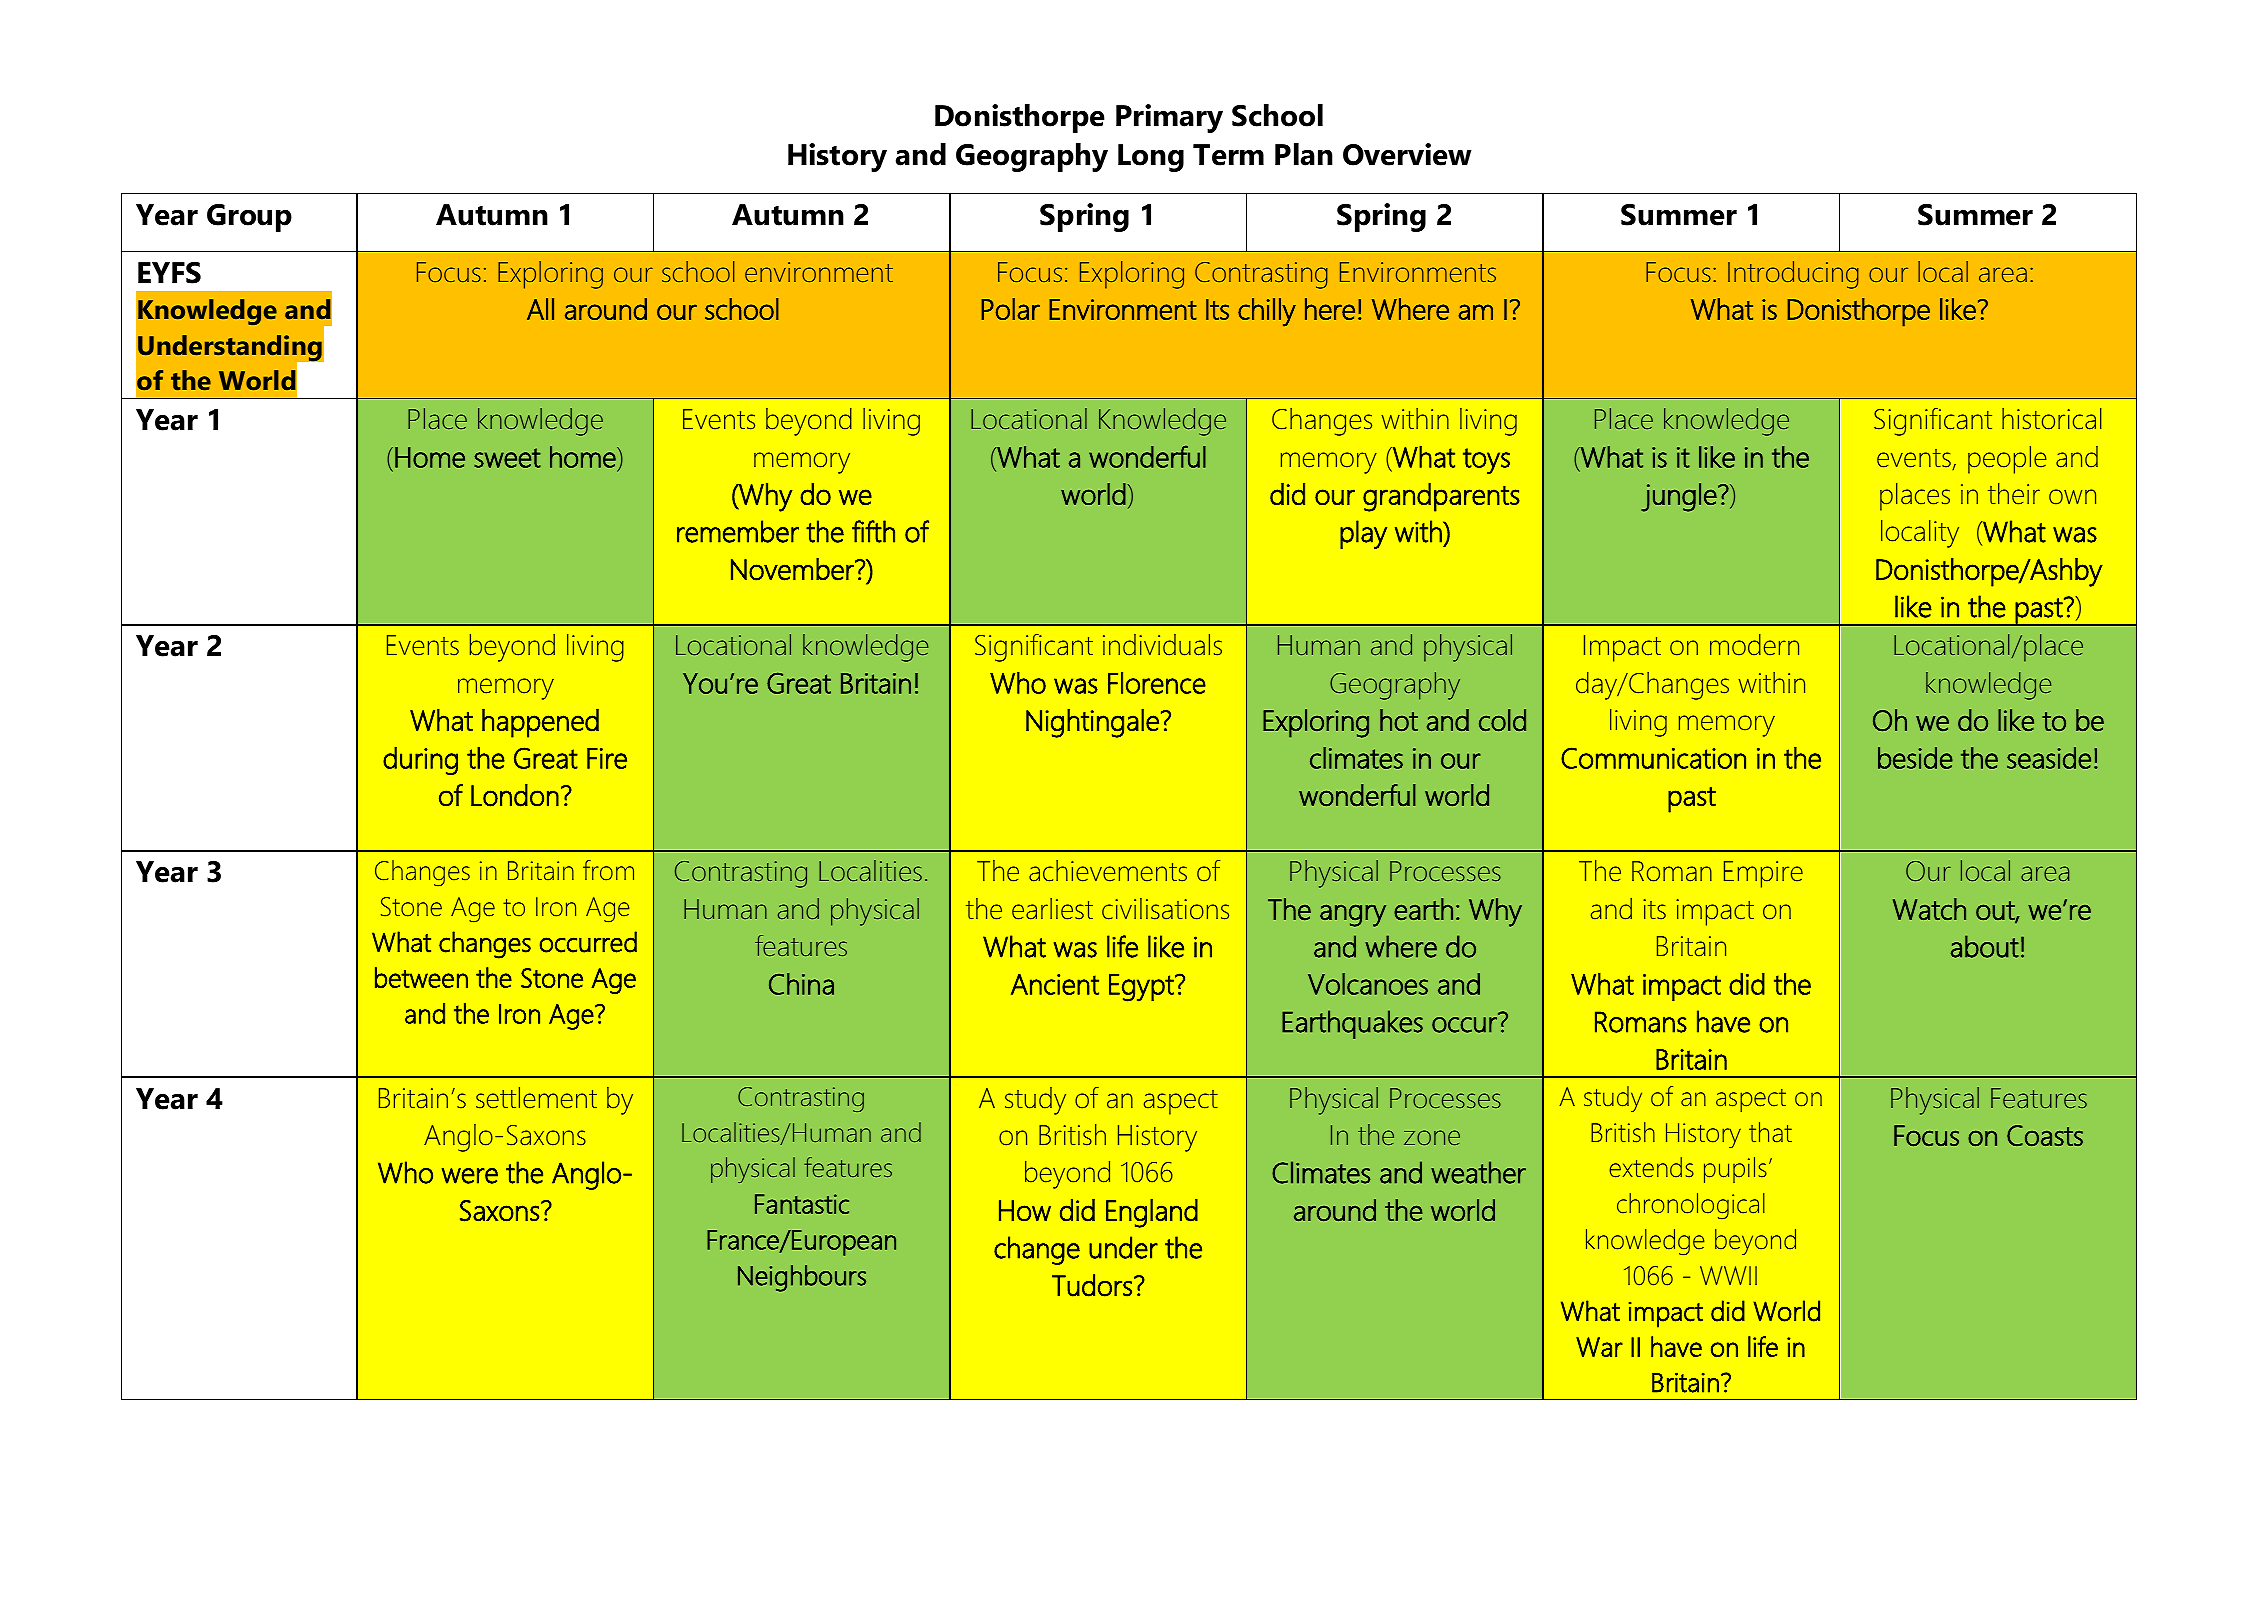  I want to click on Long, so click(1151, 158).
